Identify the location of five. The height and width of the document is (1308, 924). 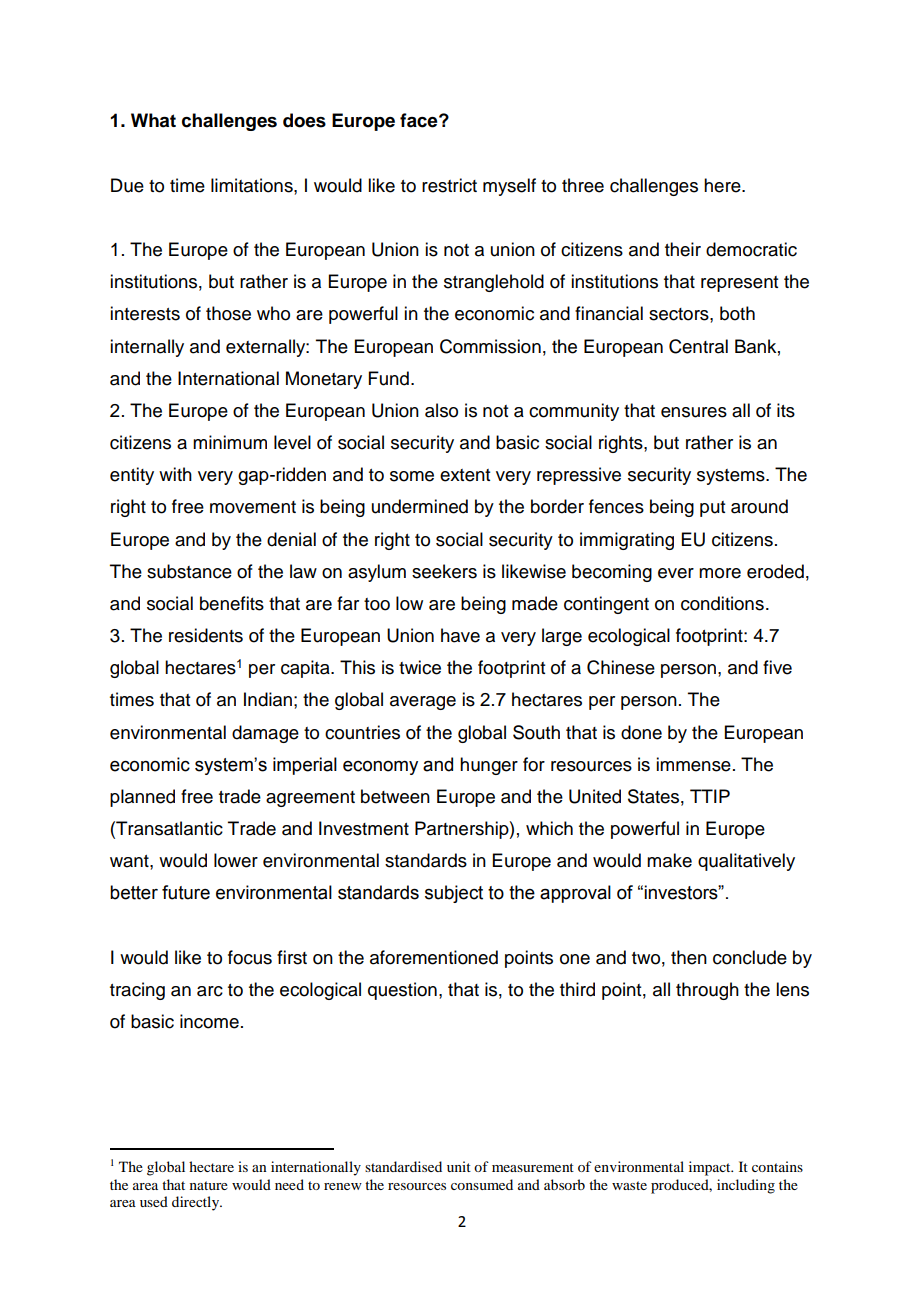
(777, 667).
